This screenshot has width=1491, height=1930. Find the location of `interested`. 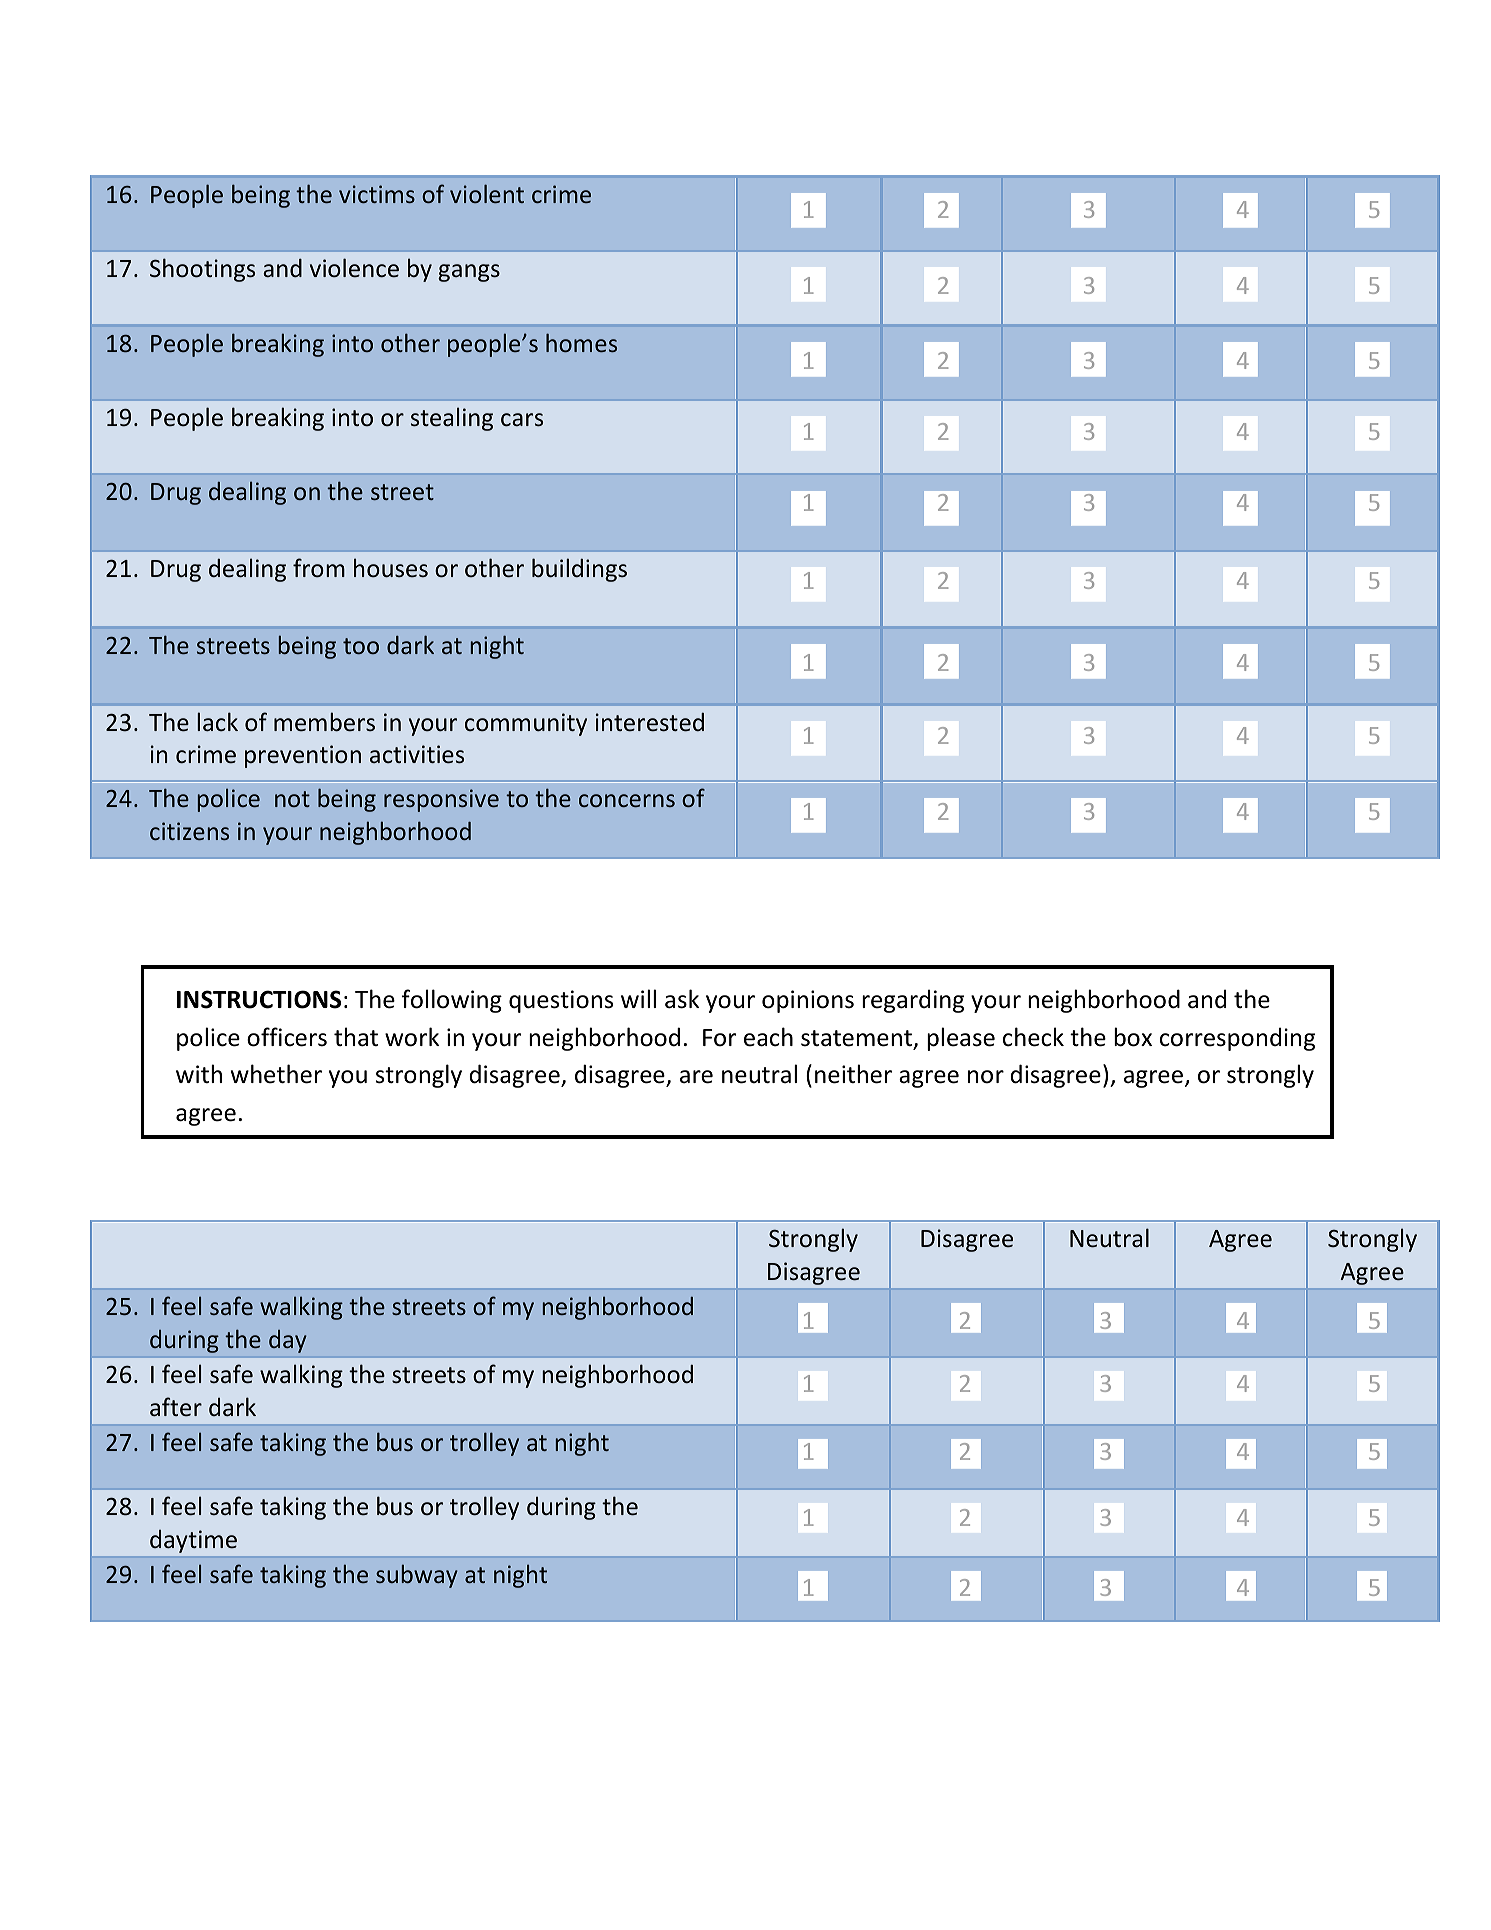

interested is located at coordinates (650, 722).
